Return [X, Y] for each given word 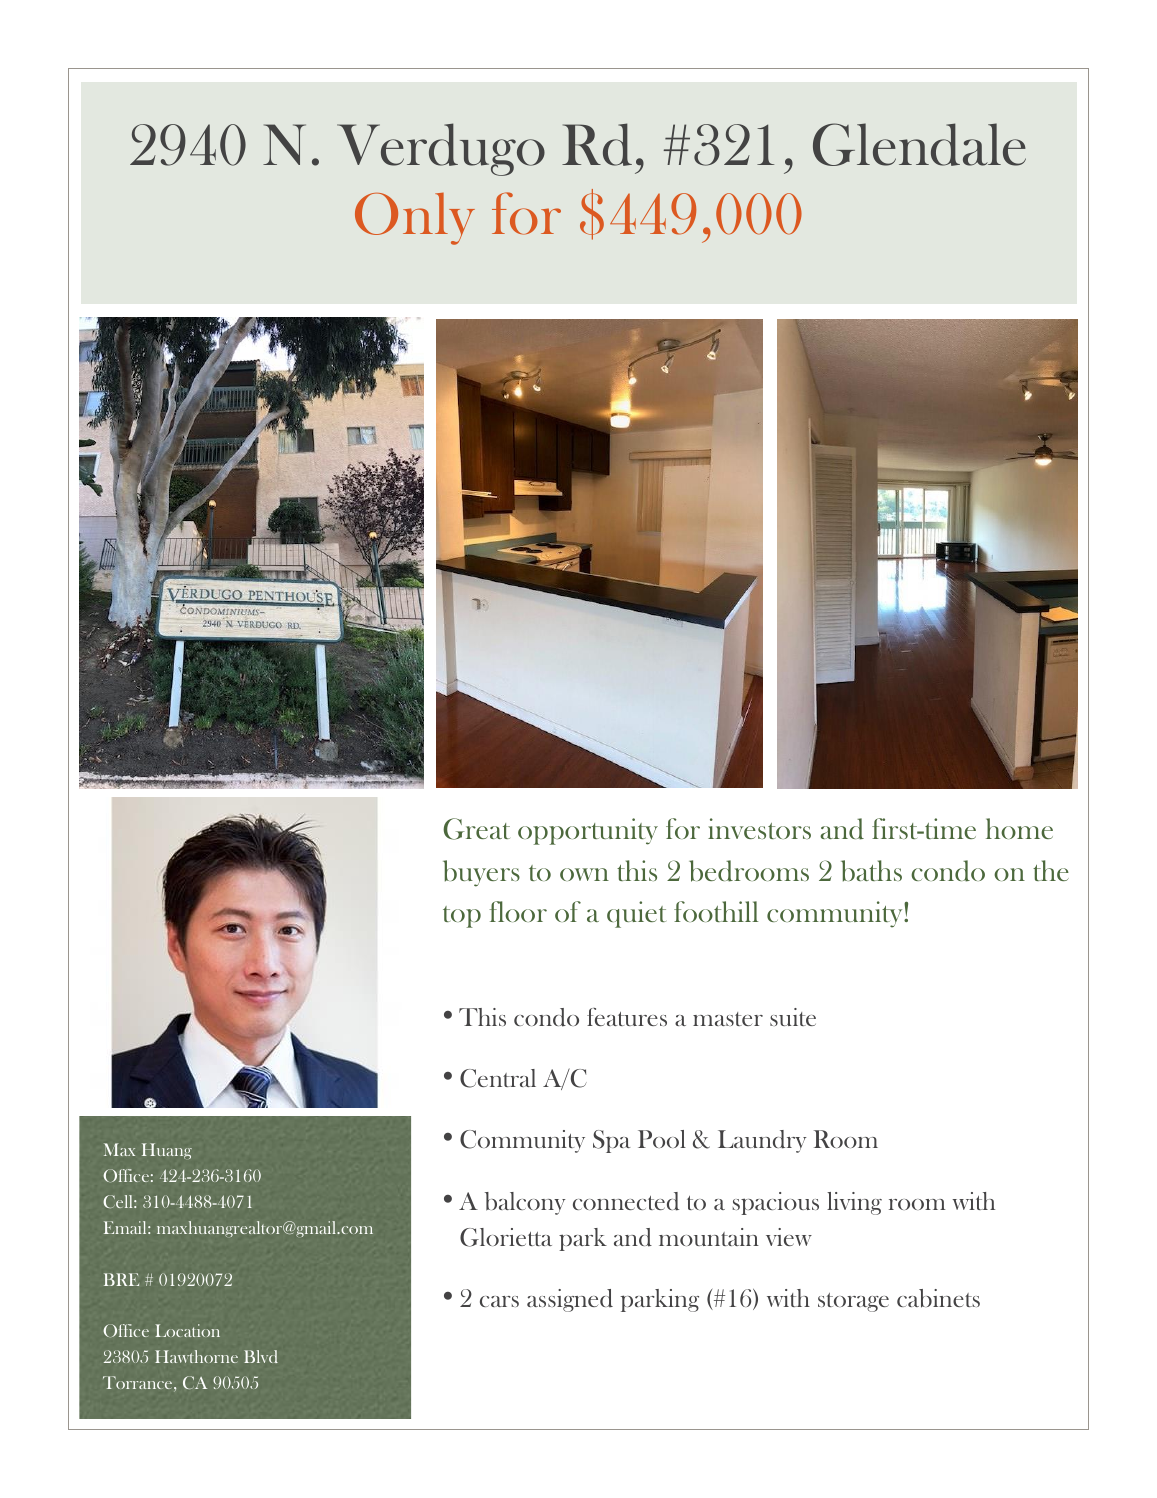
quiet [636, 914]
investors [759, 828]
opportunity [588, 831]
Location [187, 1330]
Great [476, 829]
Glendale [919, 144]
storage [853, 1302]
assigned [570, 1300]
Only [415, 219]
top [462, 917]
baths [871, 871]
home [1019, 828]
